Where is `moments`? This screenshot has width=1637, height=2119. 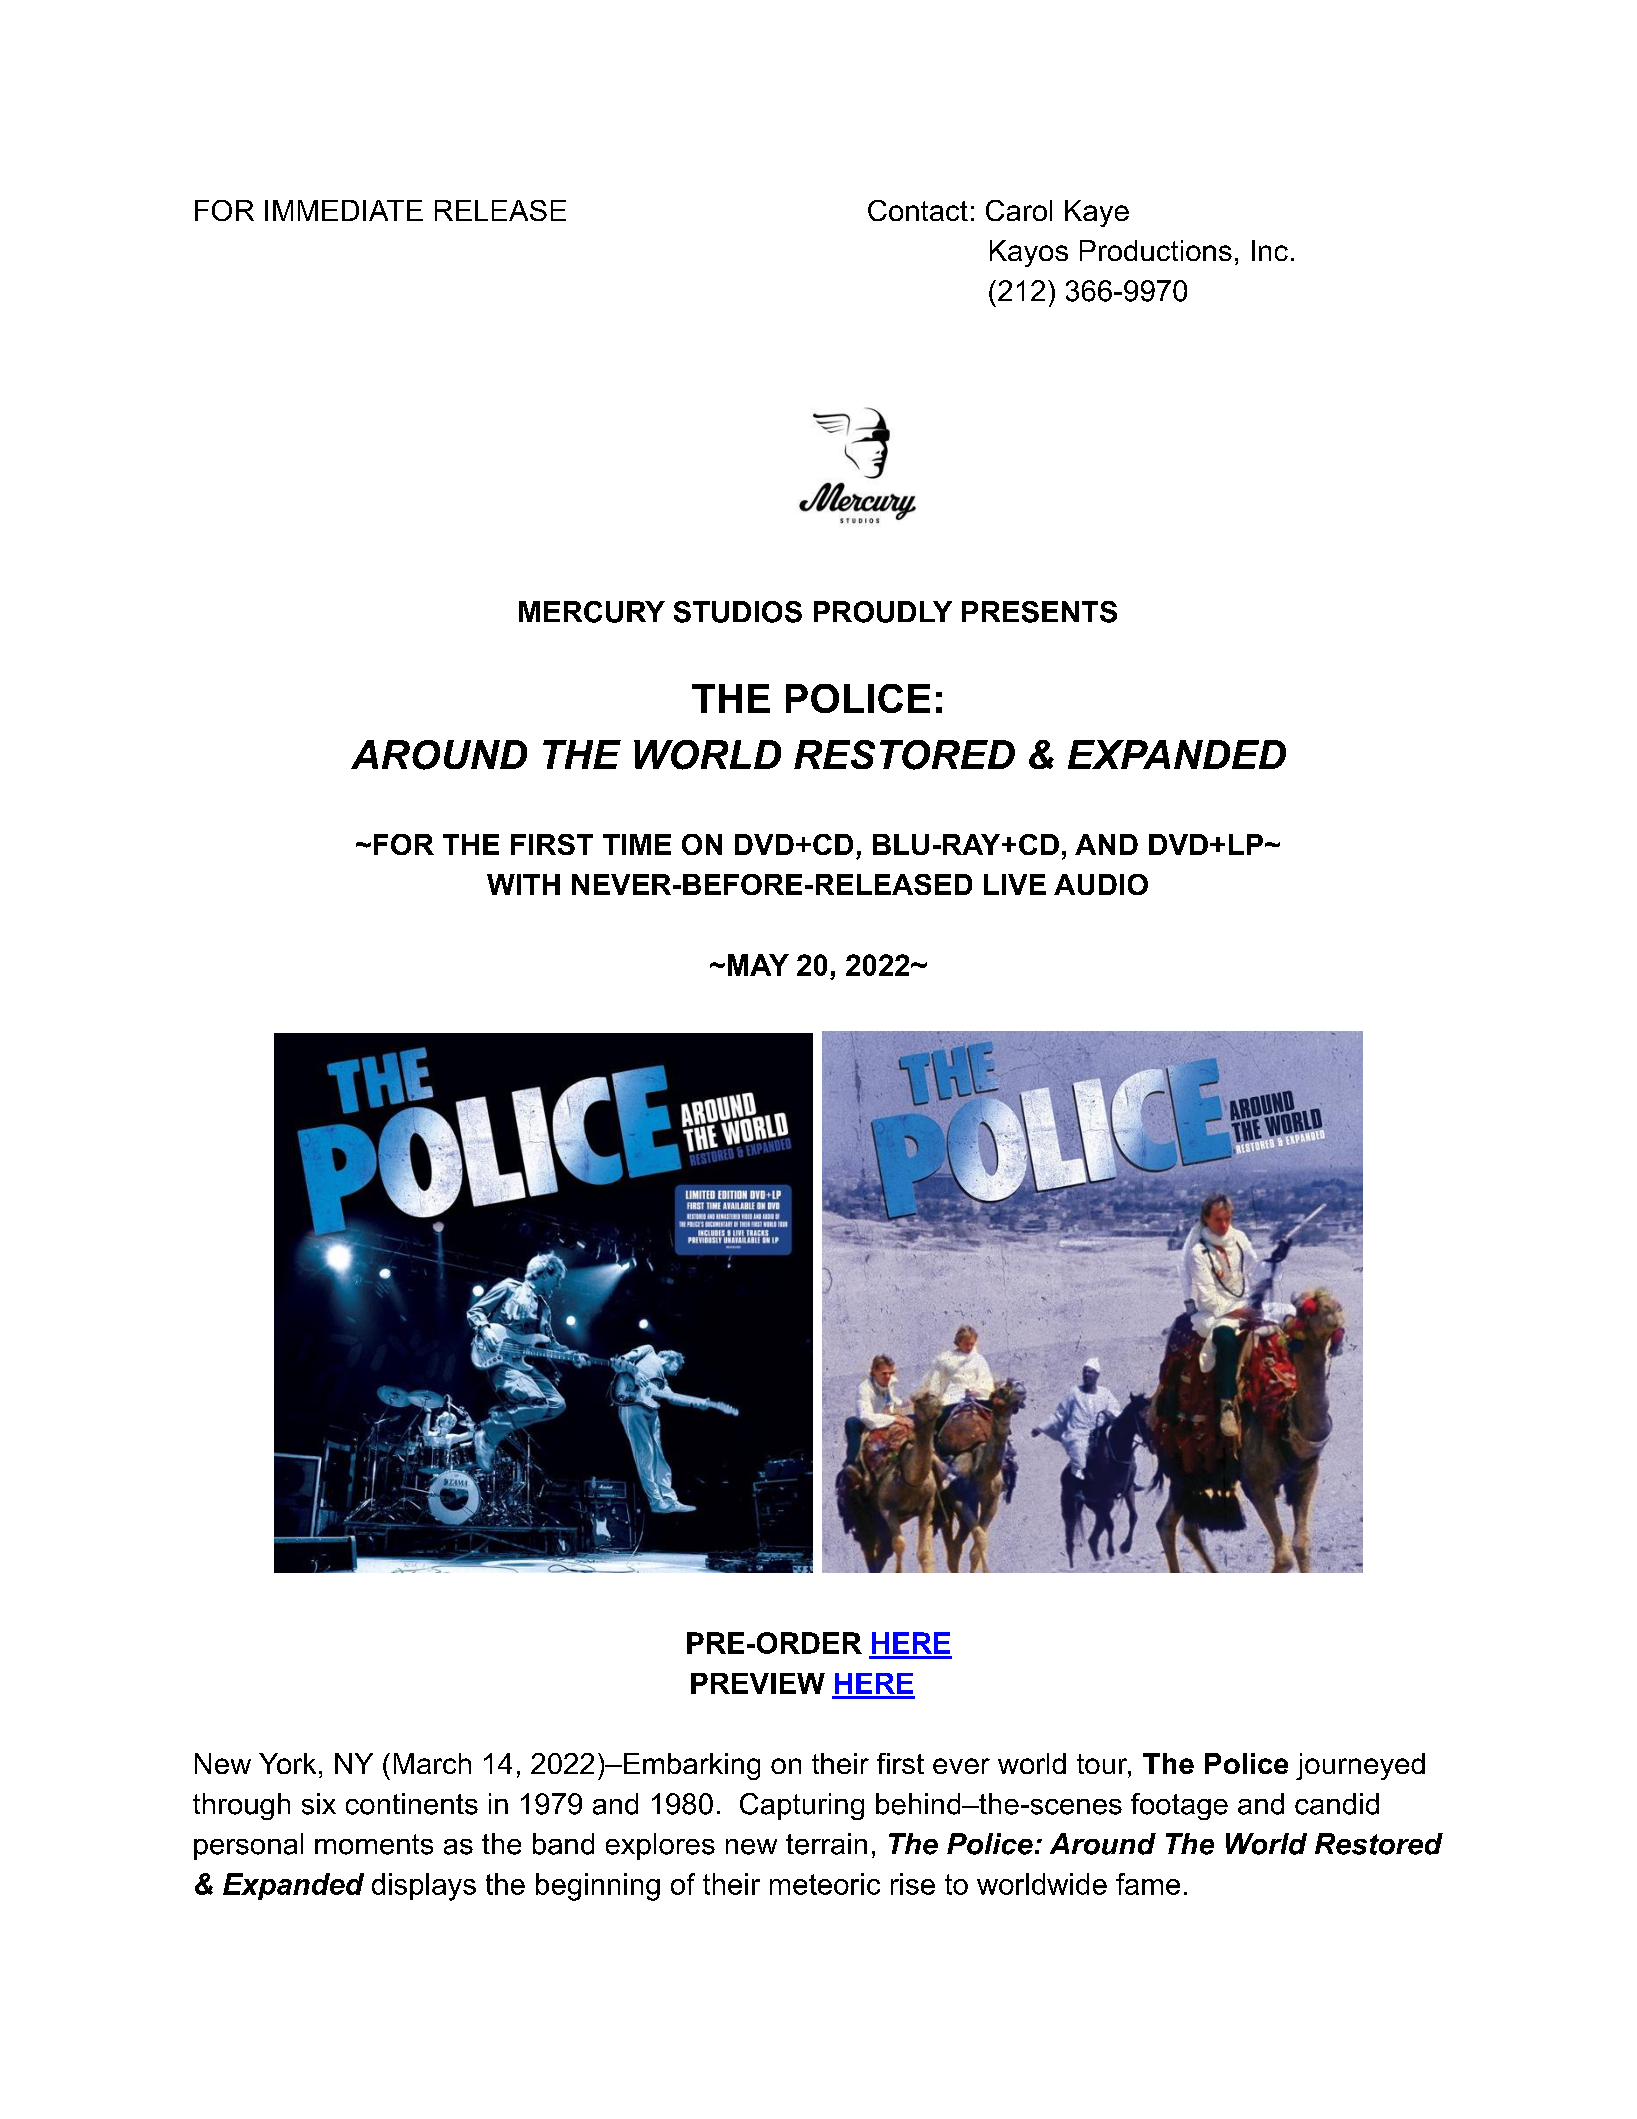 moments is located at coordinates (374, 1844).
